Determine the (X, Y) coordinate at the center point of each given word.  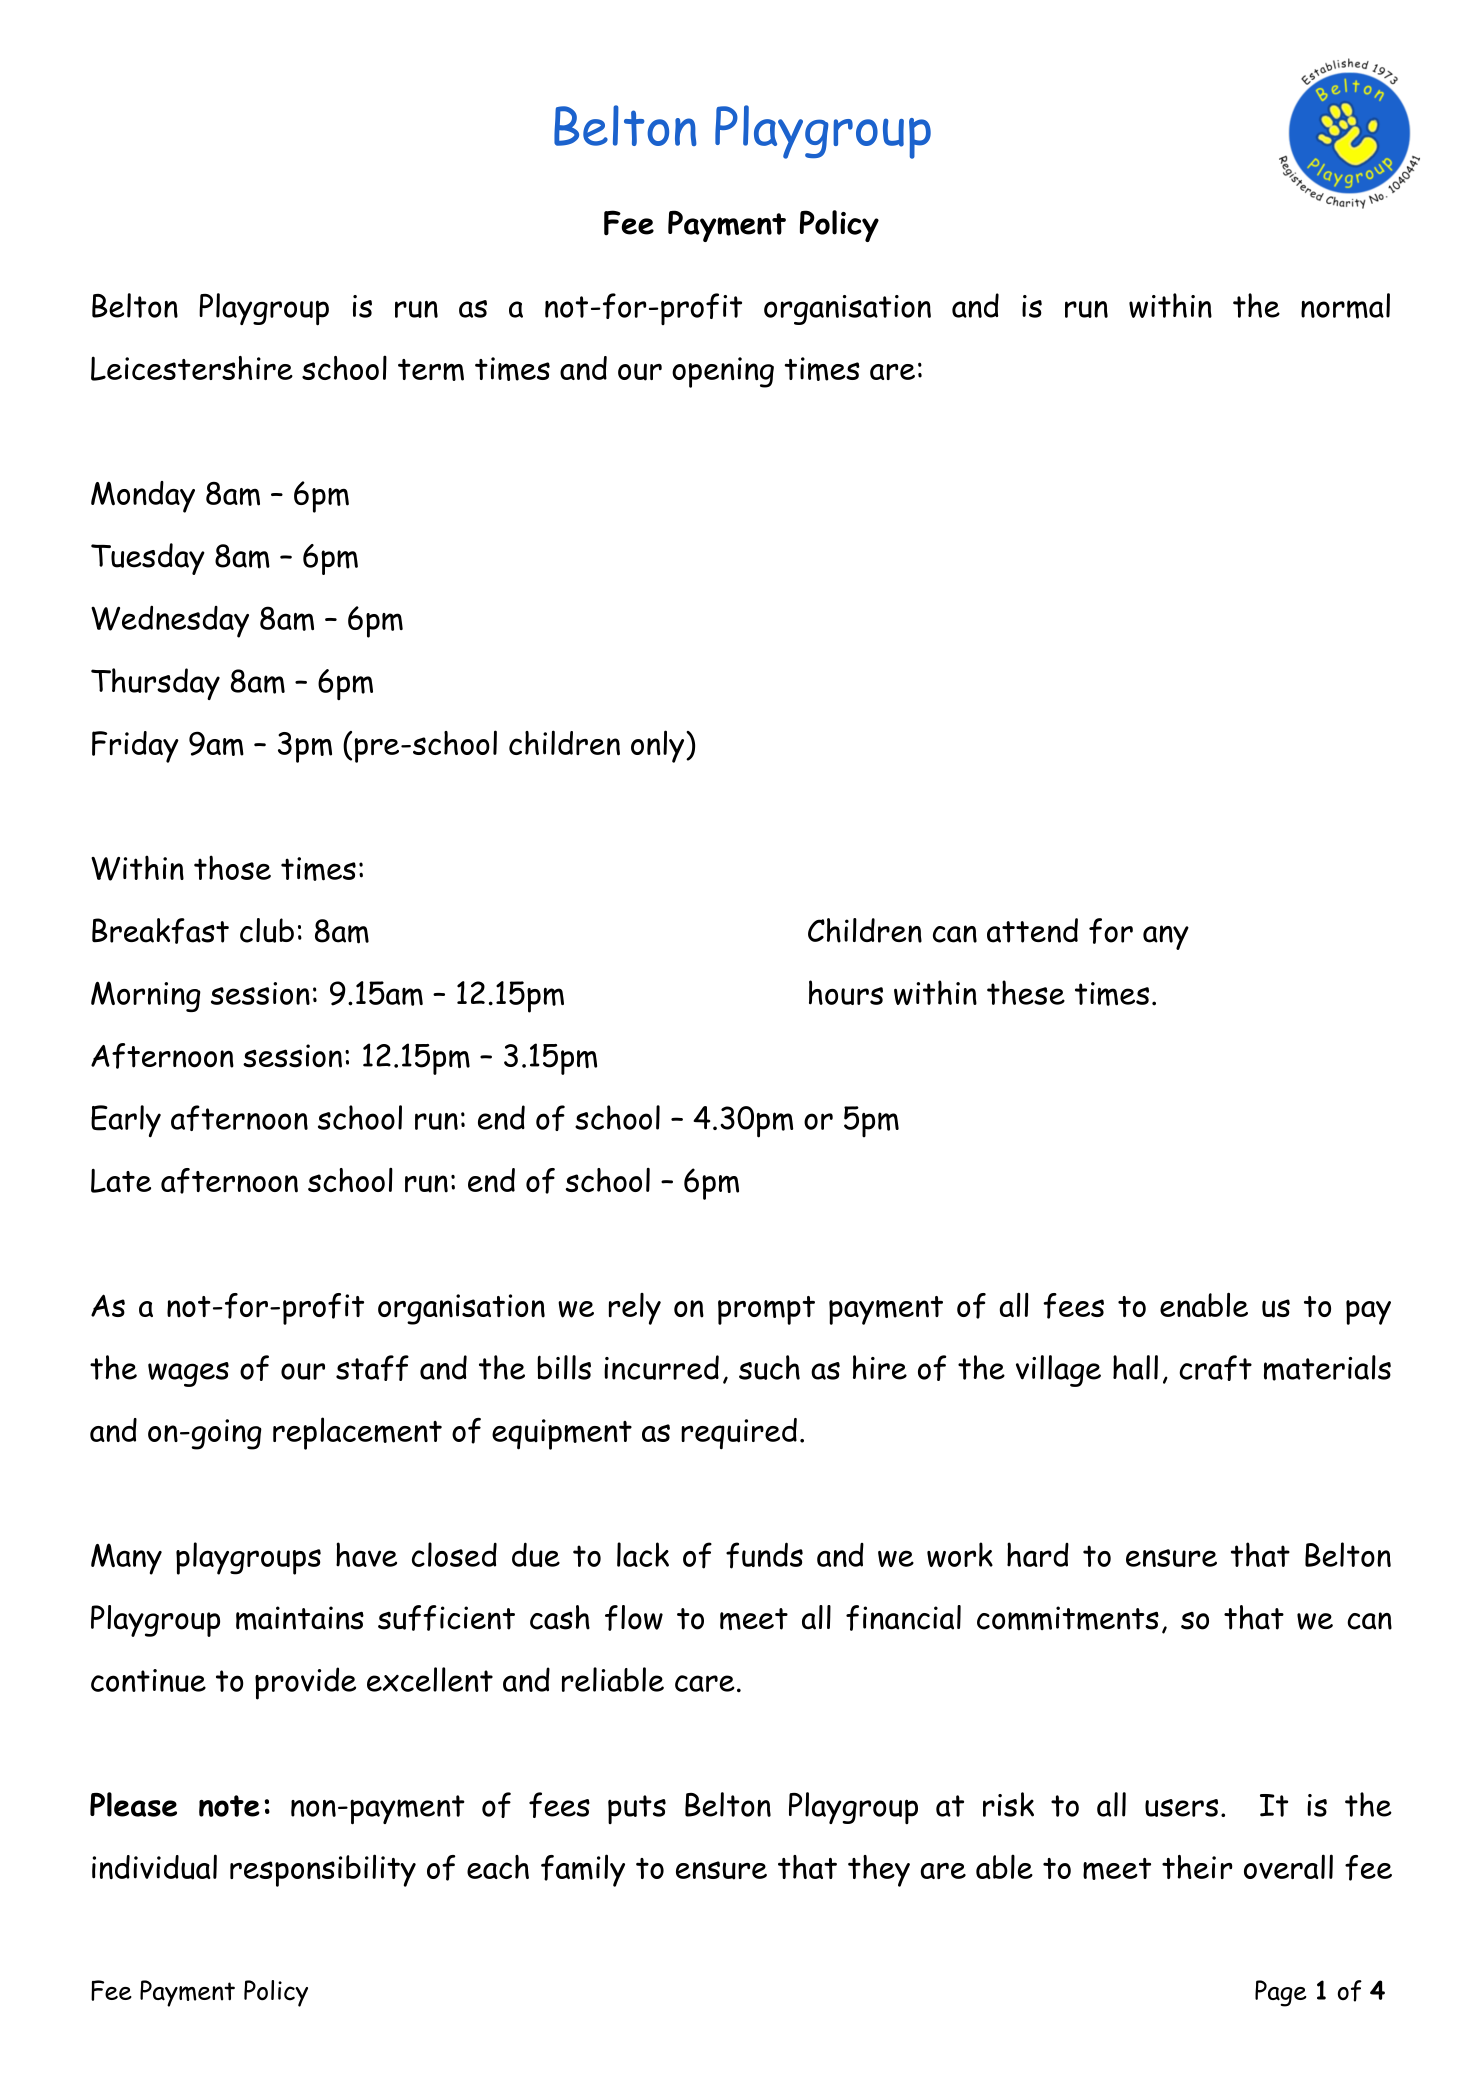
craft (1215, 1368)
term (431, 370)
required (739, 1434)
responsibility (323, 1870)
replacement (357, 1433)
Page (1280, 1993)
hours (846, 992)
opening (723, 372)
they (879, 1871)
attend (1032, 930)
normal (1345, 306)
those (232, 867)
